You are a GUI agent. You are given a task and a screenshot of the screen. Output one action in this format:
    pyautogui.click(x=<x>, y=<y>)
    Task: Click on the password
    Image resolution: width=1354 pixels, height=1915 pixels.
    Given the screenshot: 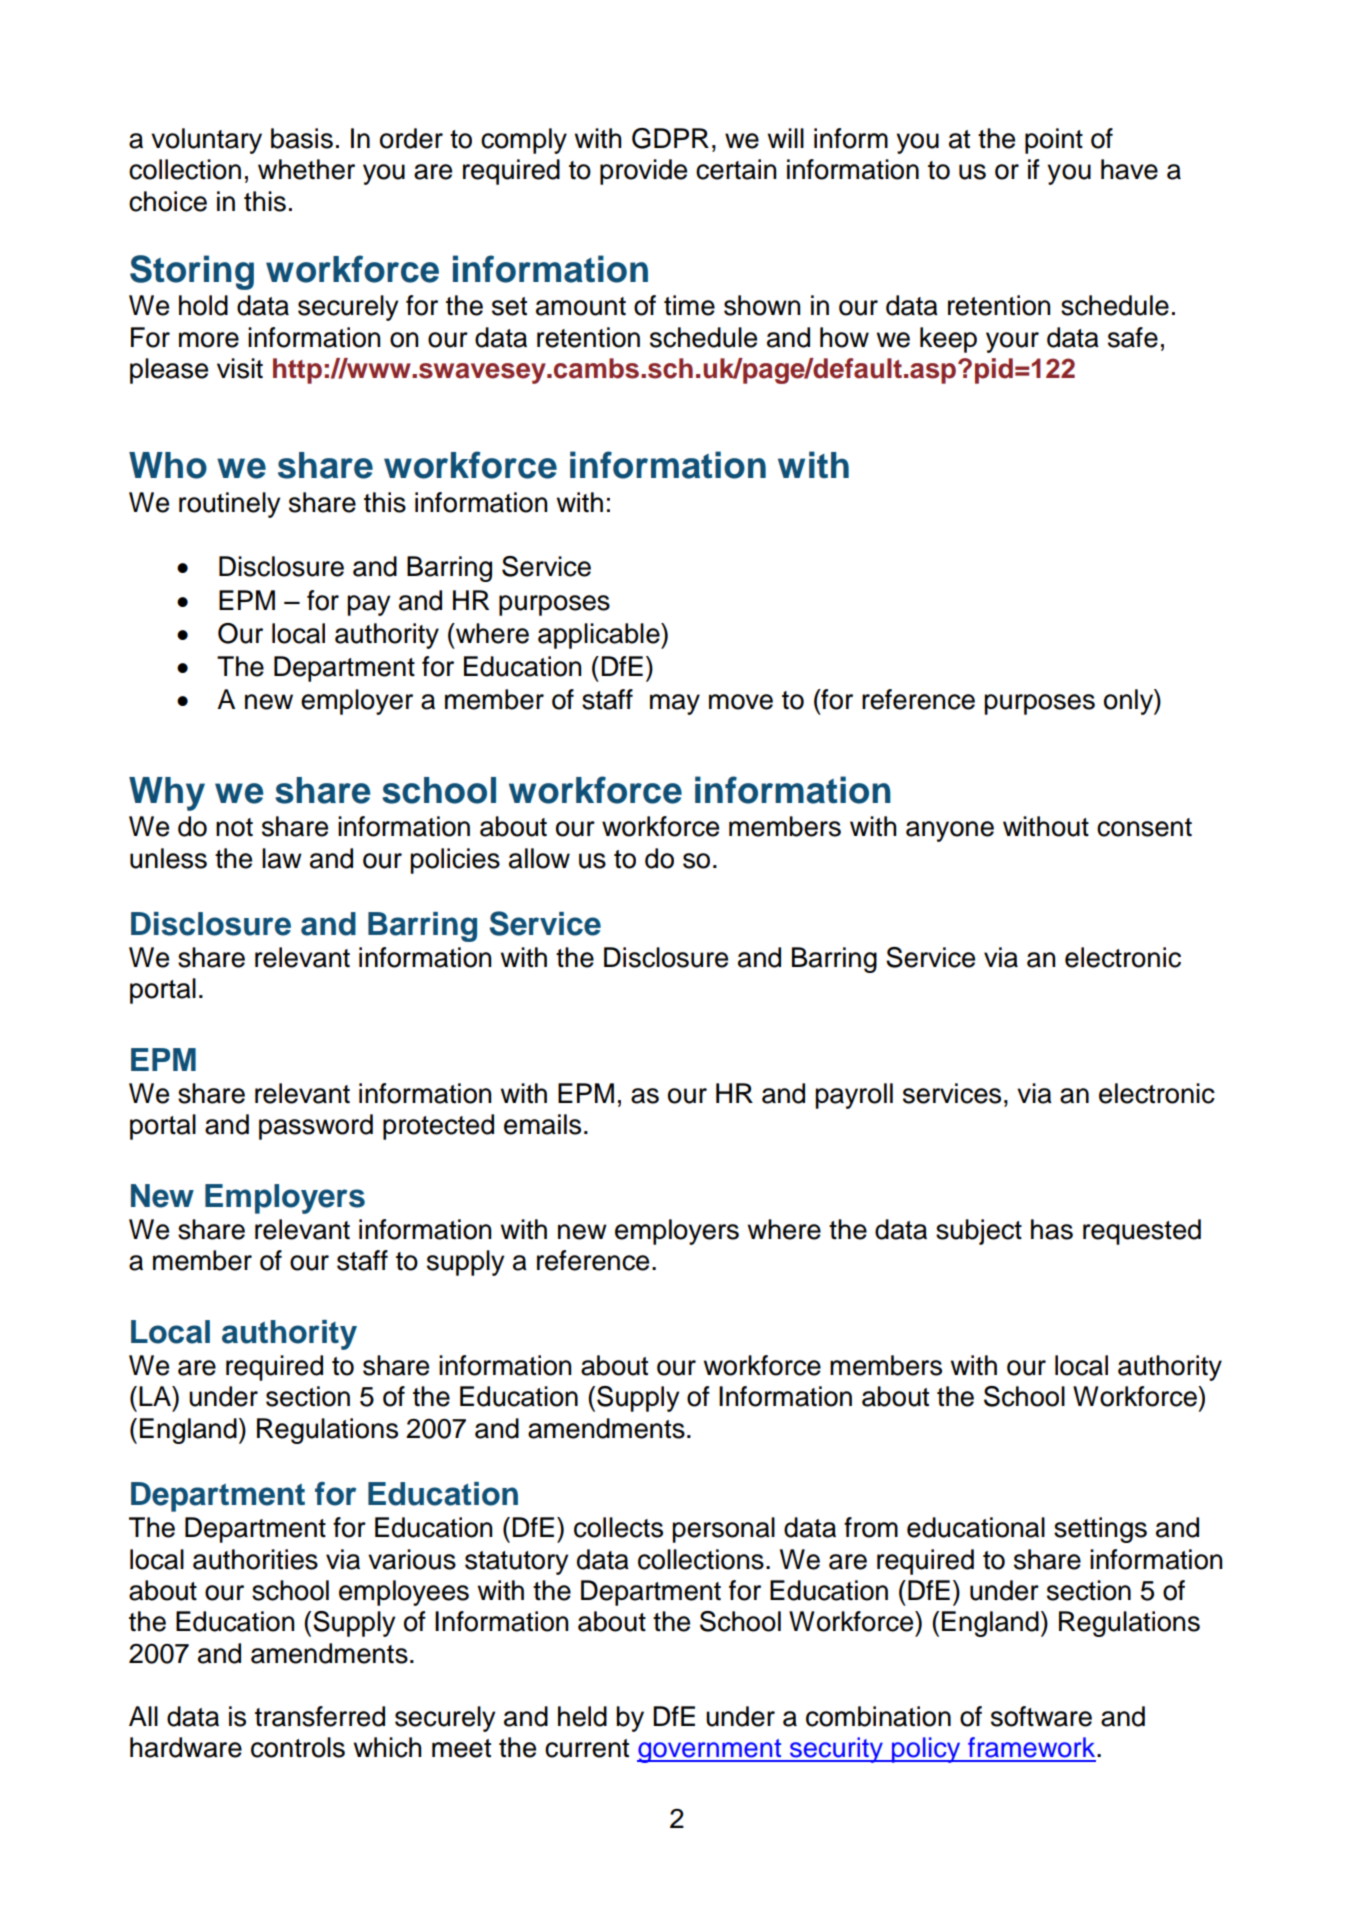 What is the action you would take?
    pyautogui.click(x=316, y=1127)
